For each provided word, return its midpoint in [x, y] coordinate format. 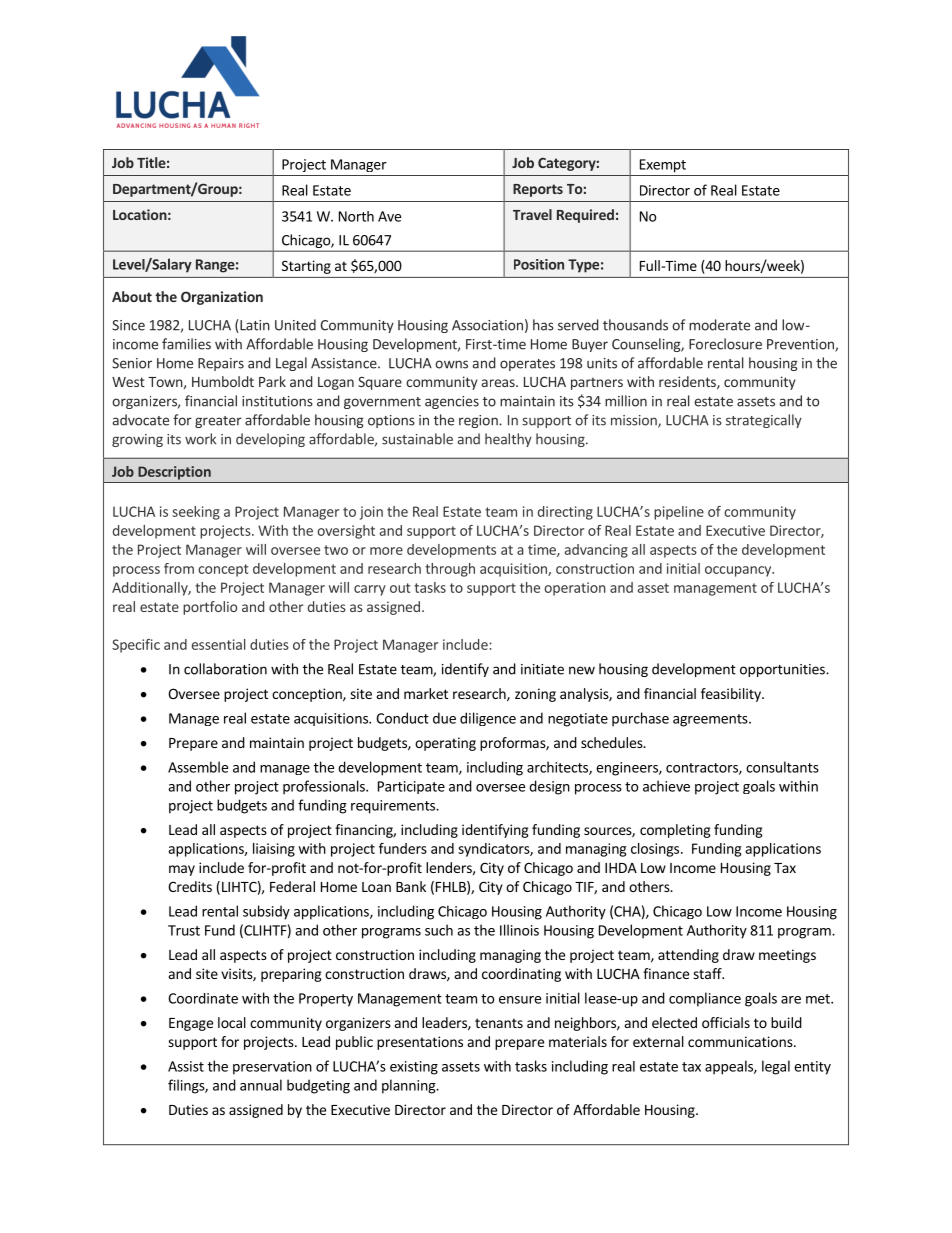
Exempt [663, 166]
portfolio [210, 608]
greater [218, 422]
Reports [538, 190]
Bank [411, 886]
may [182, 870]
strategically [764, 421]
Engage [191, 1024]
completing [675, 831]
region [479, 421]
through [450, 570]
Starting [306, 267]
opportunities [783, 670]
